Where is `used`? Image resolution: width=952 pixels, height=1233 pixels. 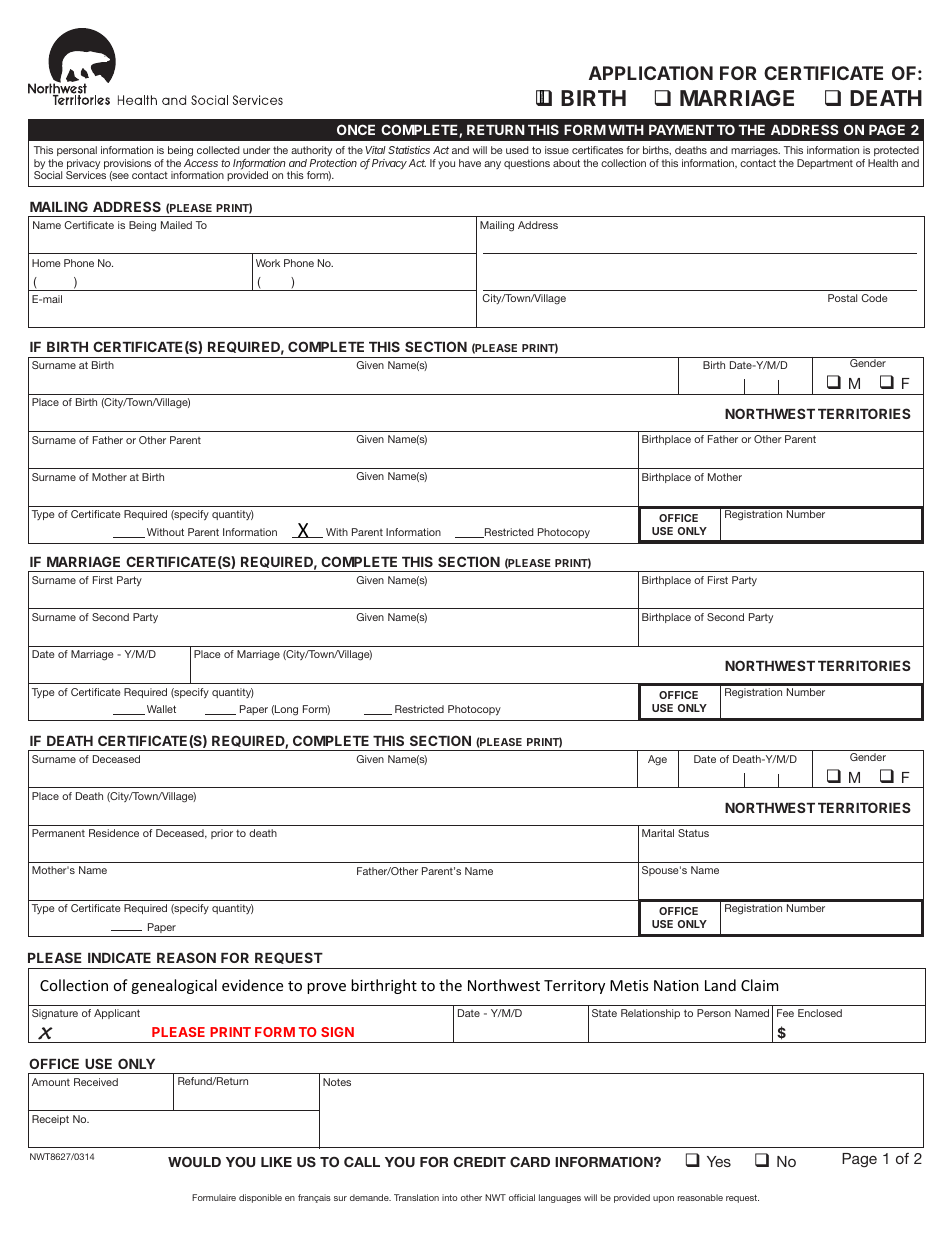 used is located at coordinates (517, 150).
